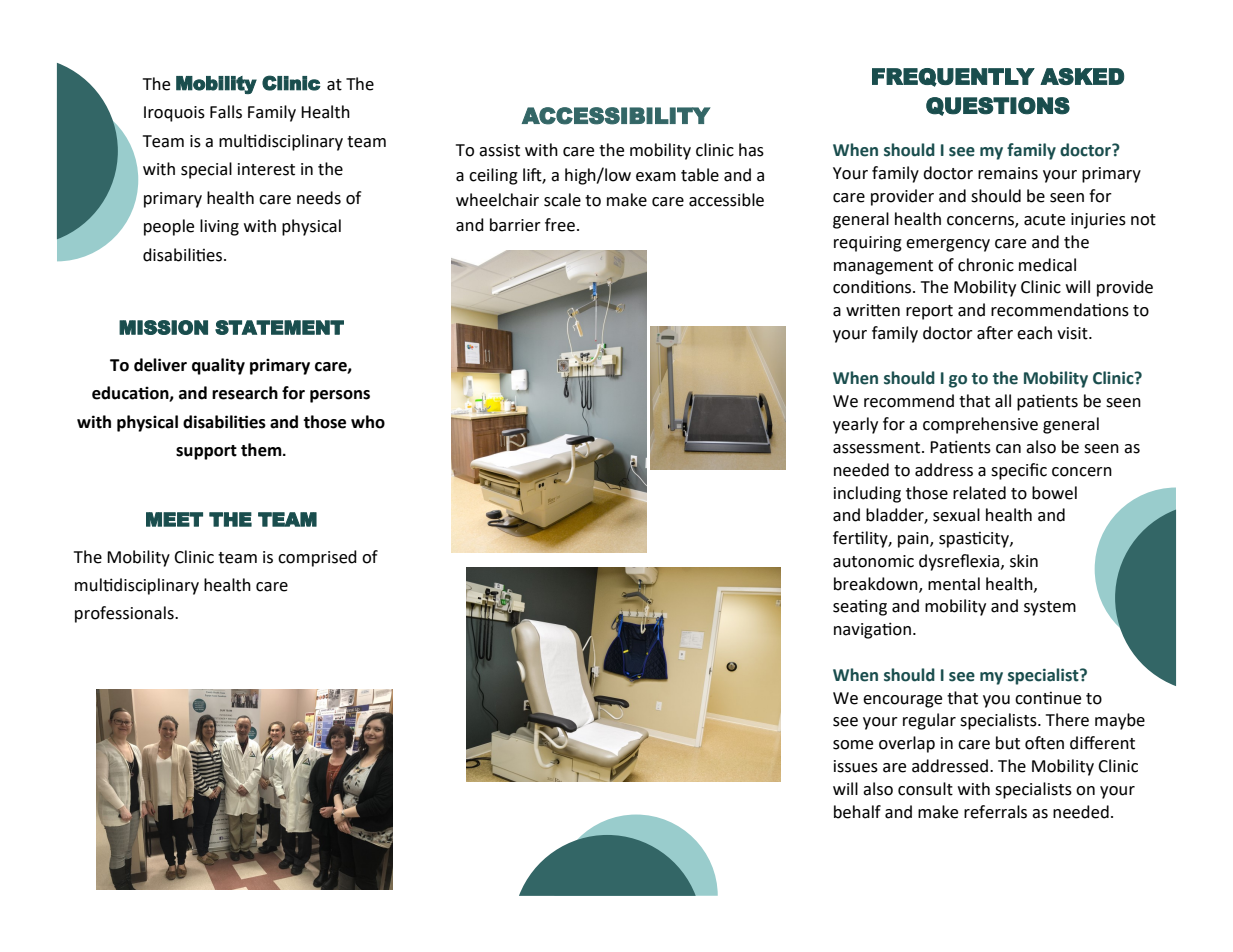  What do you see at coordinates (873, 561) in the screenshot?
I see `autonomic` at bounding box center [873, 561].
